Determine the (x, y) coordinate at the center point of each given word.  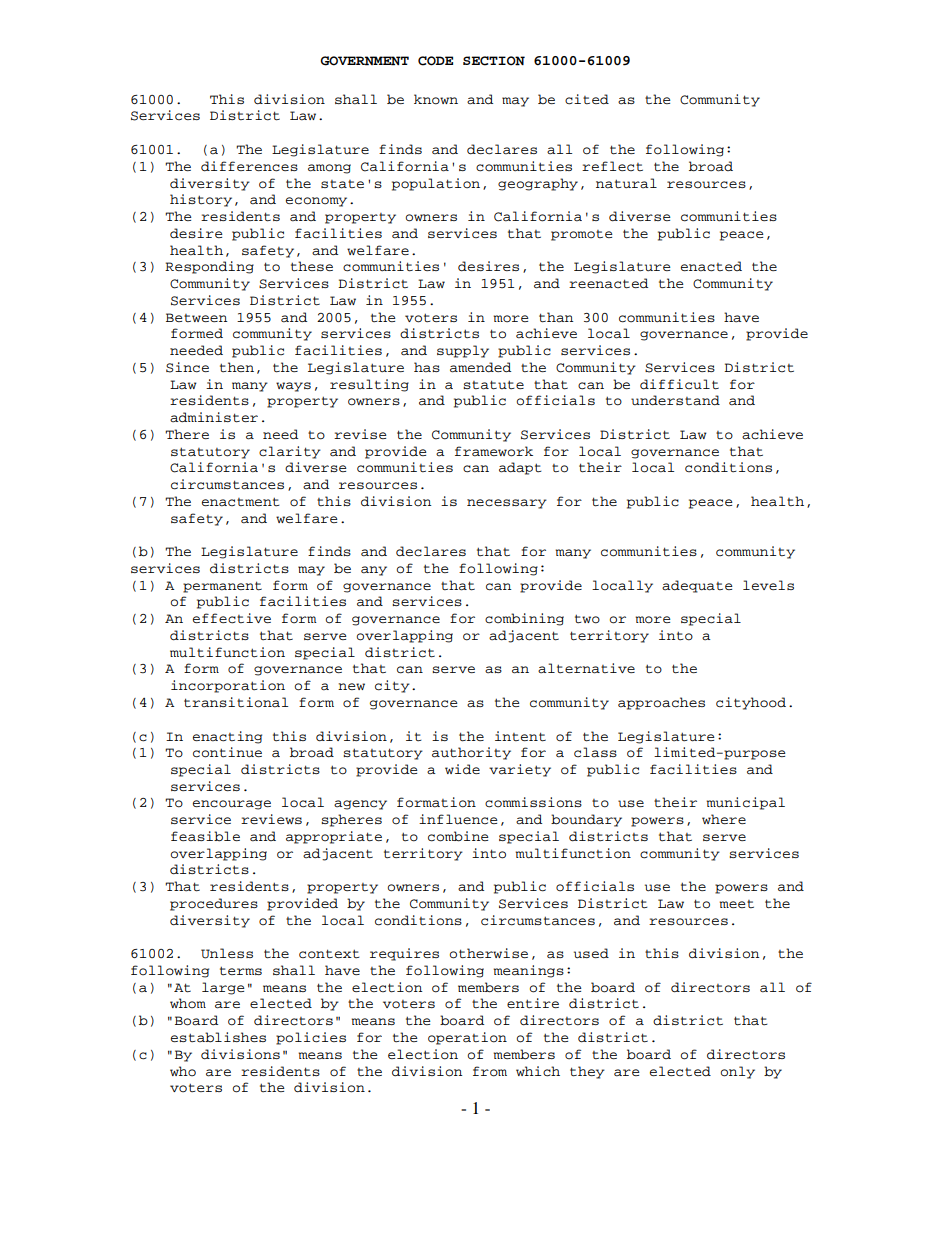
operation (467, 1038)
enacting (227, 737)
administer (214, 417)
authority (471, 753)
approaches (661, 703)
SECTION (494, 61)
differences (249, 166)
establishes (218, 1037)
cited (587, 99)
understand (675, 400)
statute (493, 385)
